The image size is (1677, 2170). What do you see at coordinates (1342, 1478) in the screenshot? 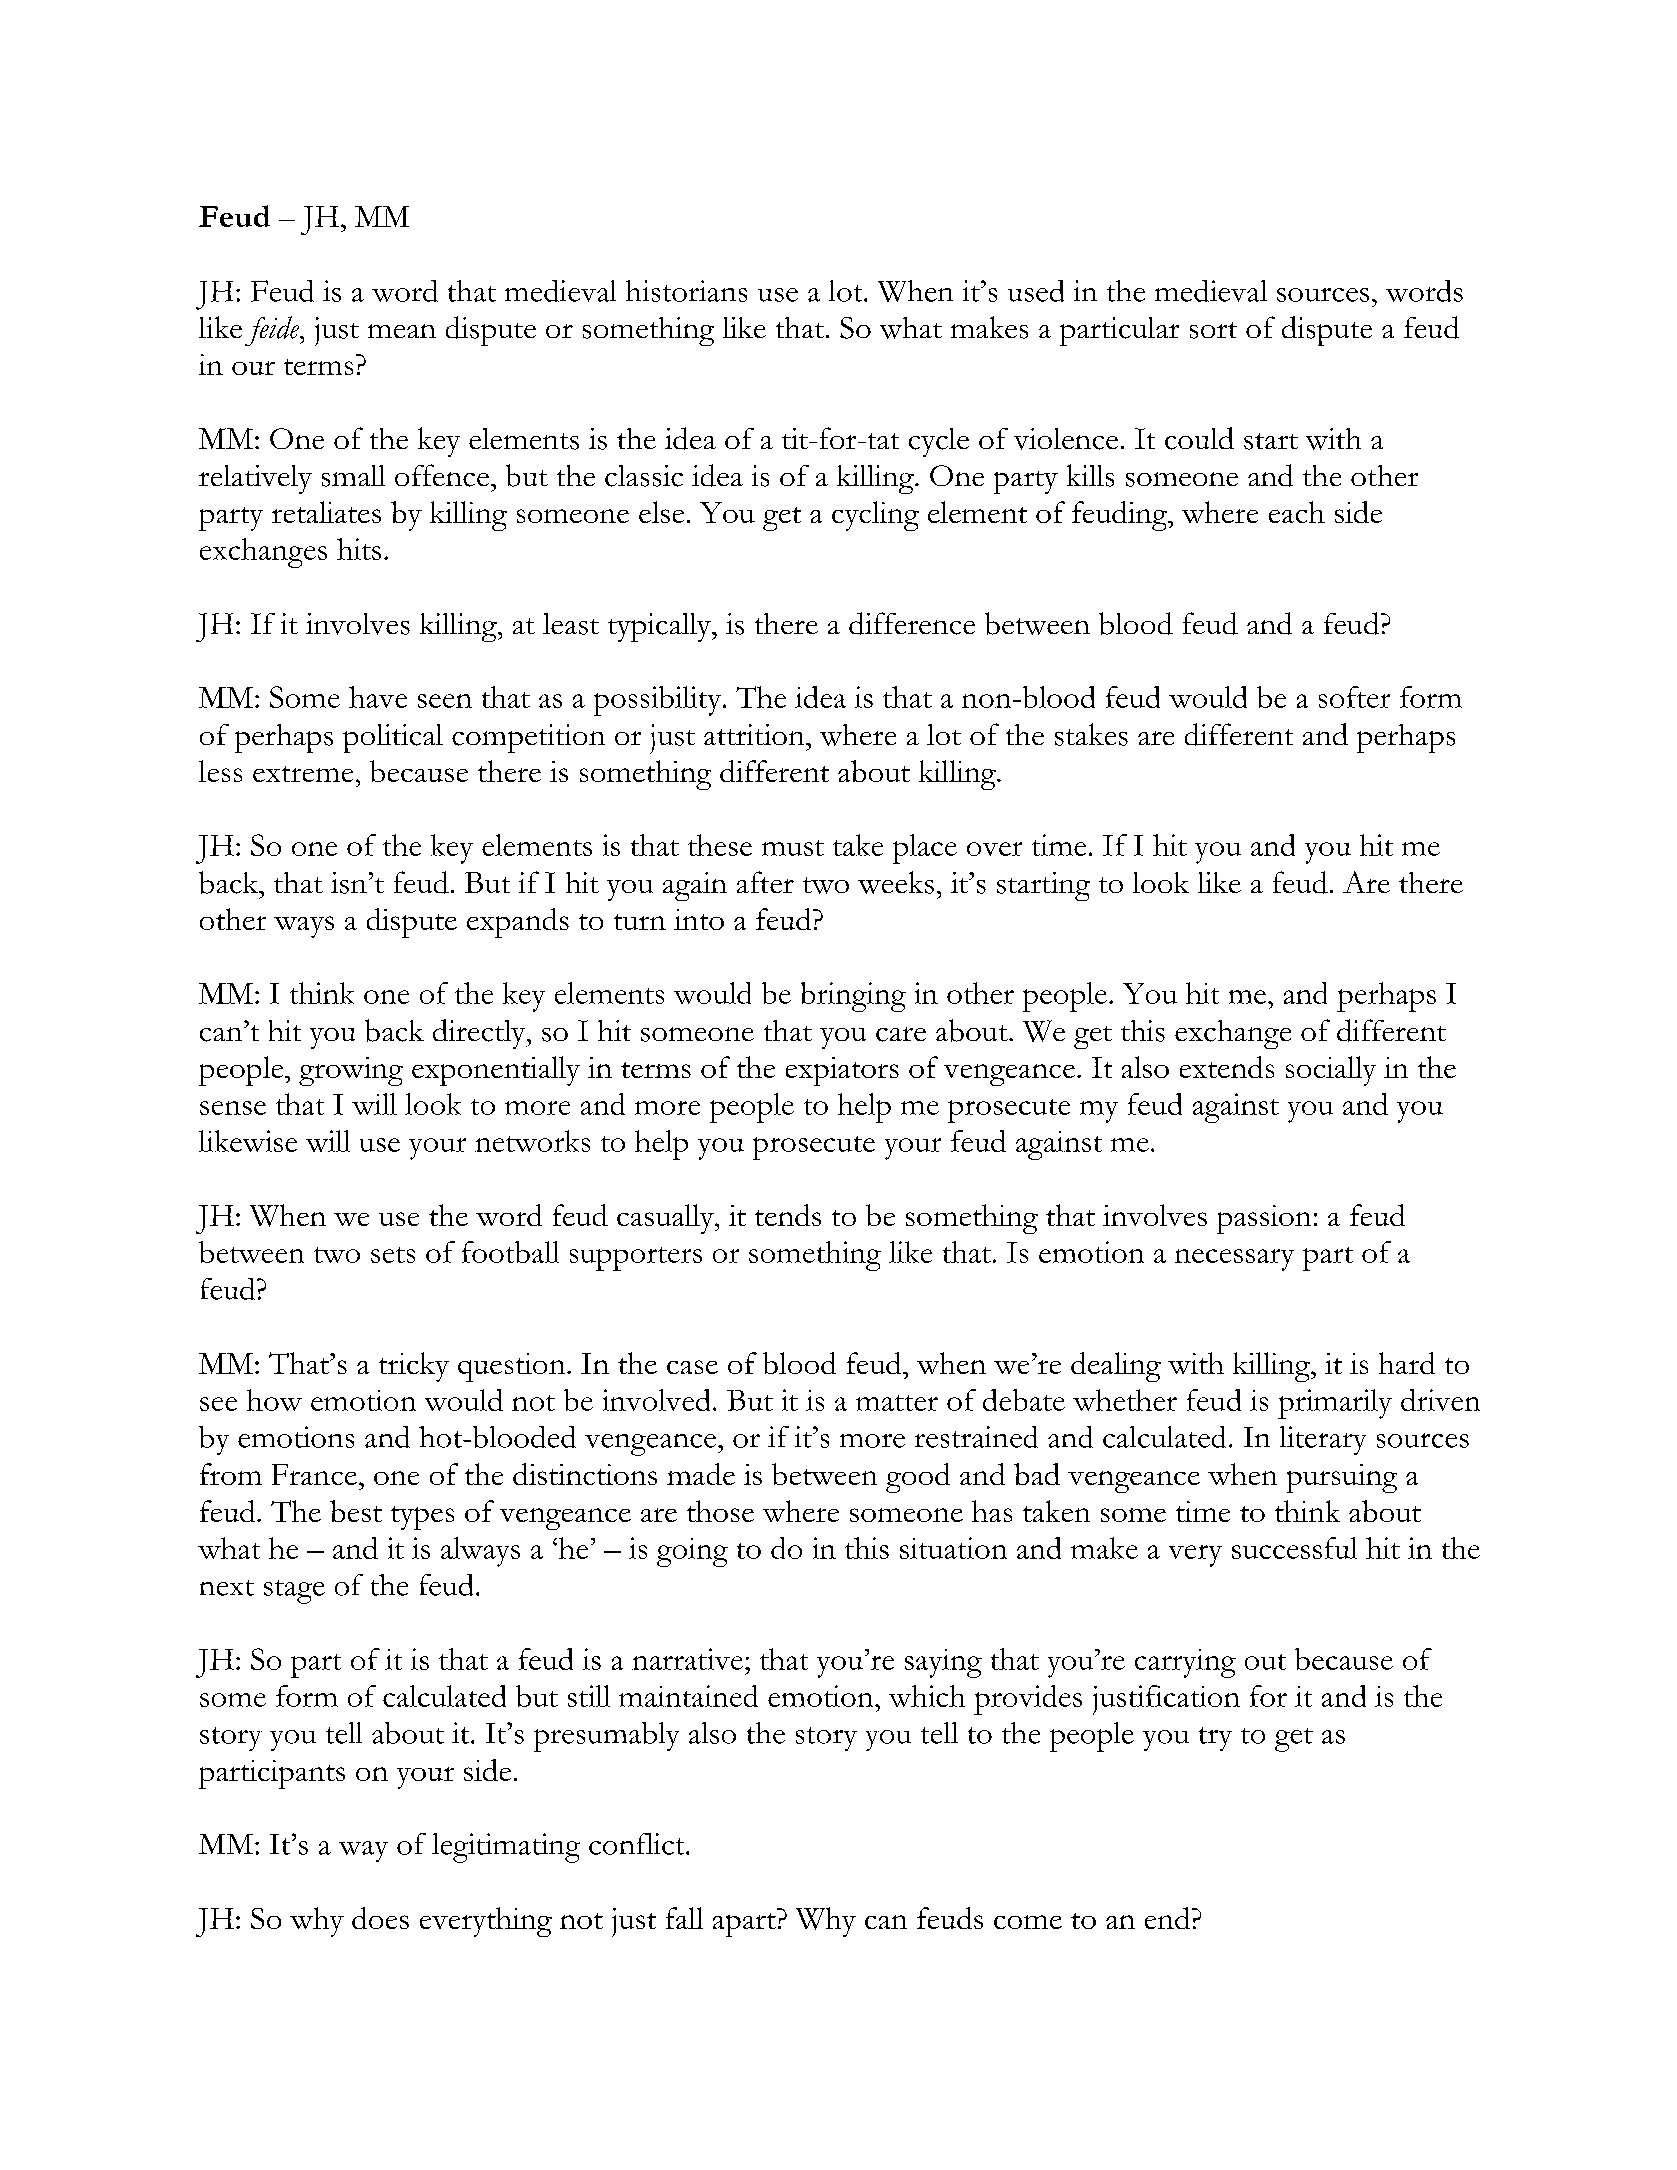
I see `pursuing` at bounding box center [1342, 1478].
